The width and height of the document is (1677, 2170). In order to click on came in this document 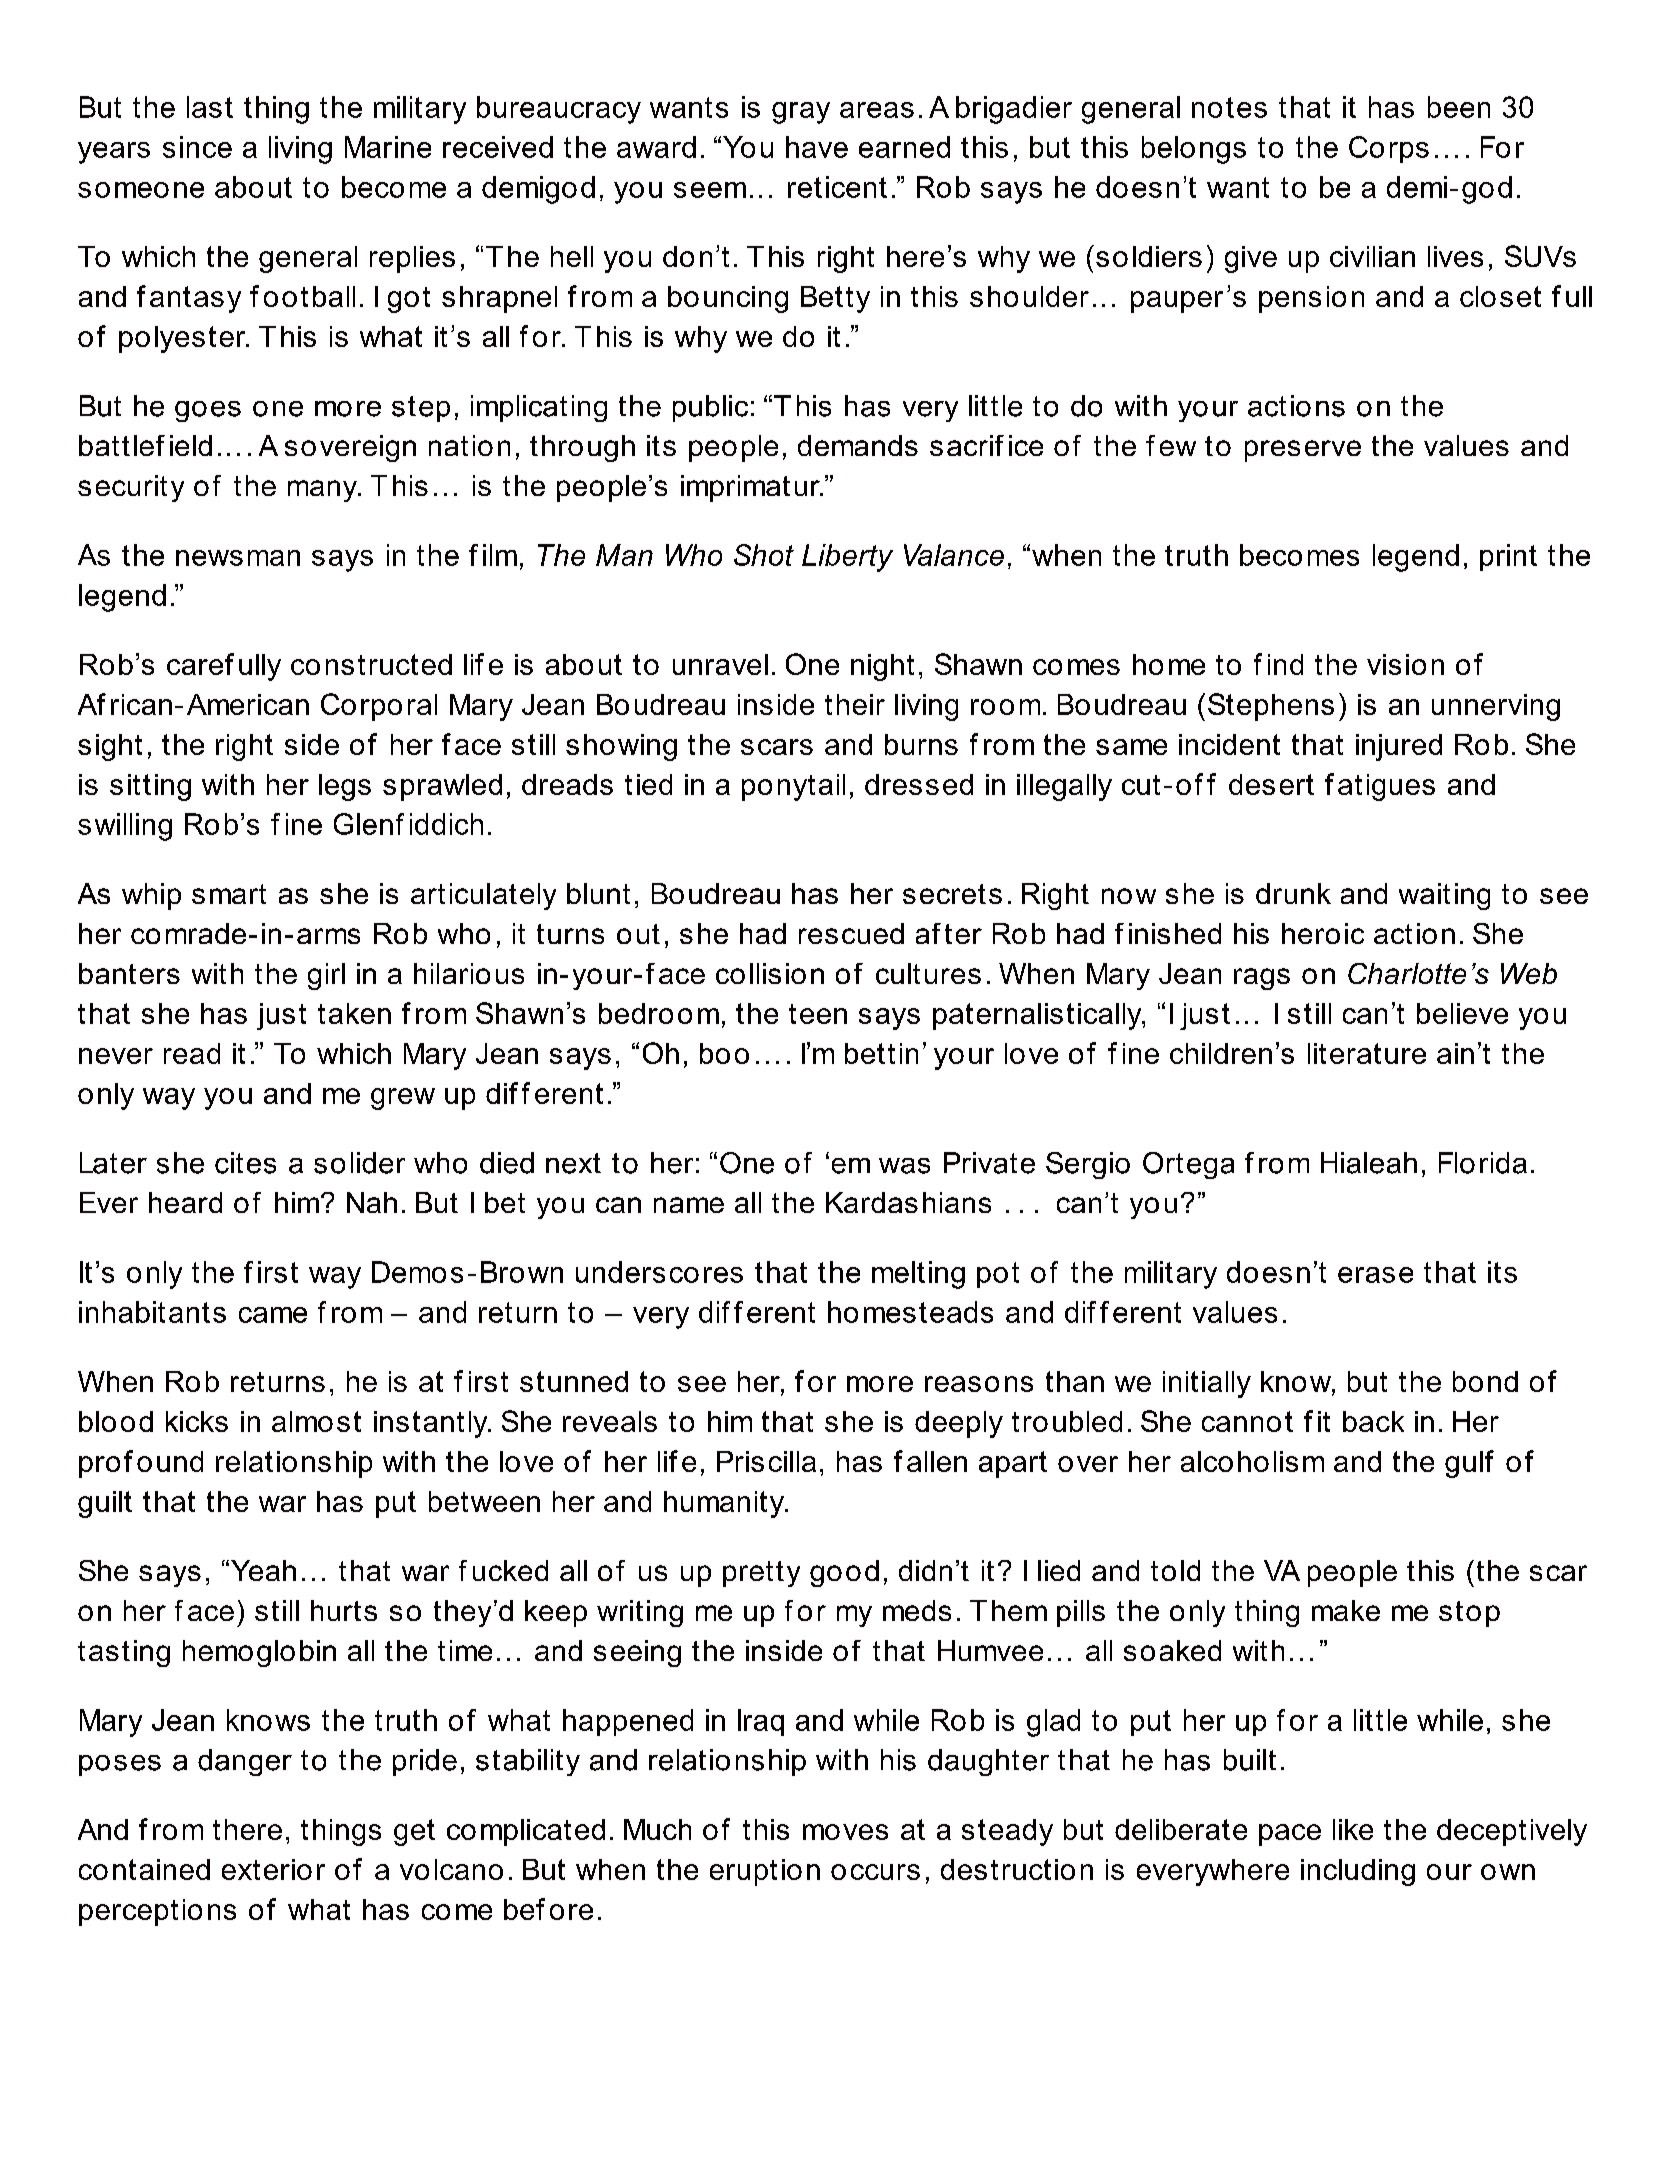, I will do `click(273, 1315)`.
